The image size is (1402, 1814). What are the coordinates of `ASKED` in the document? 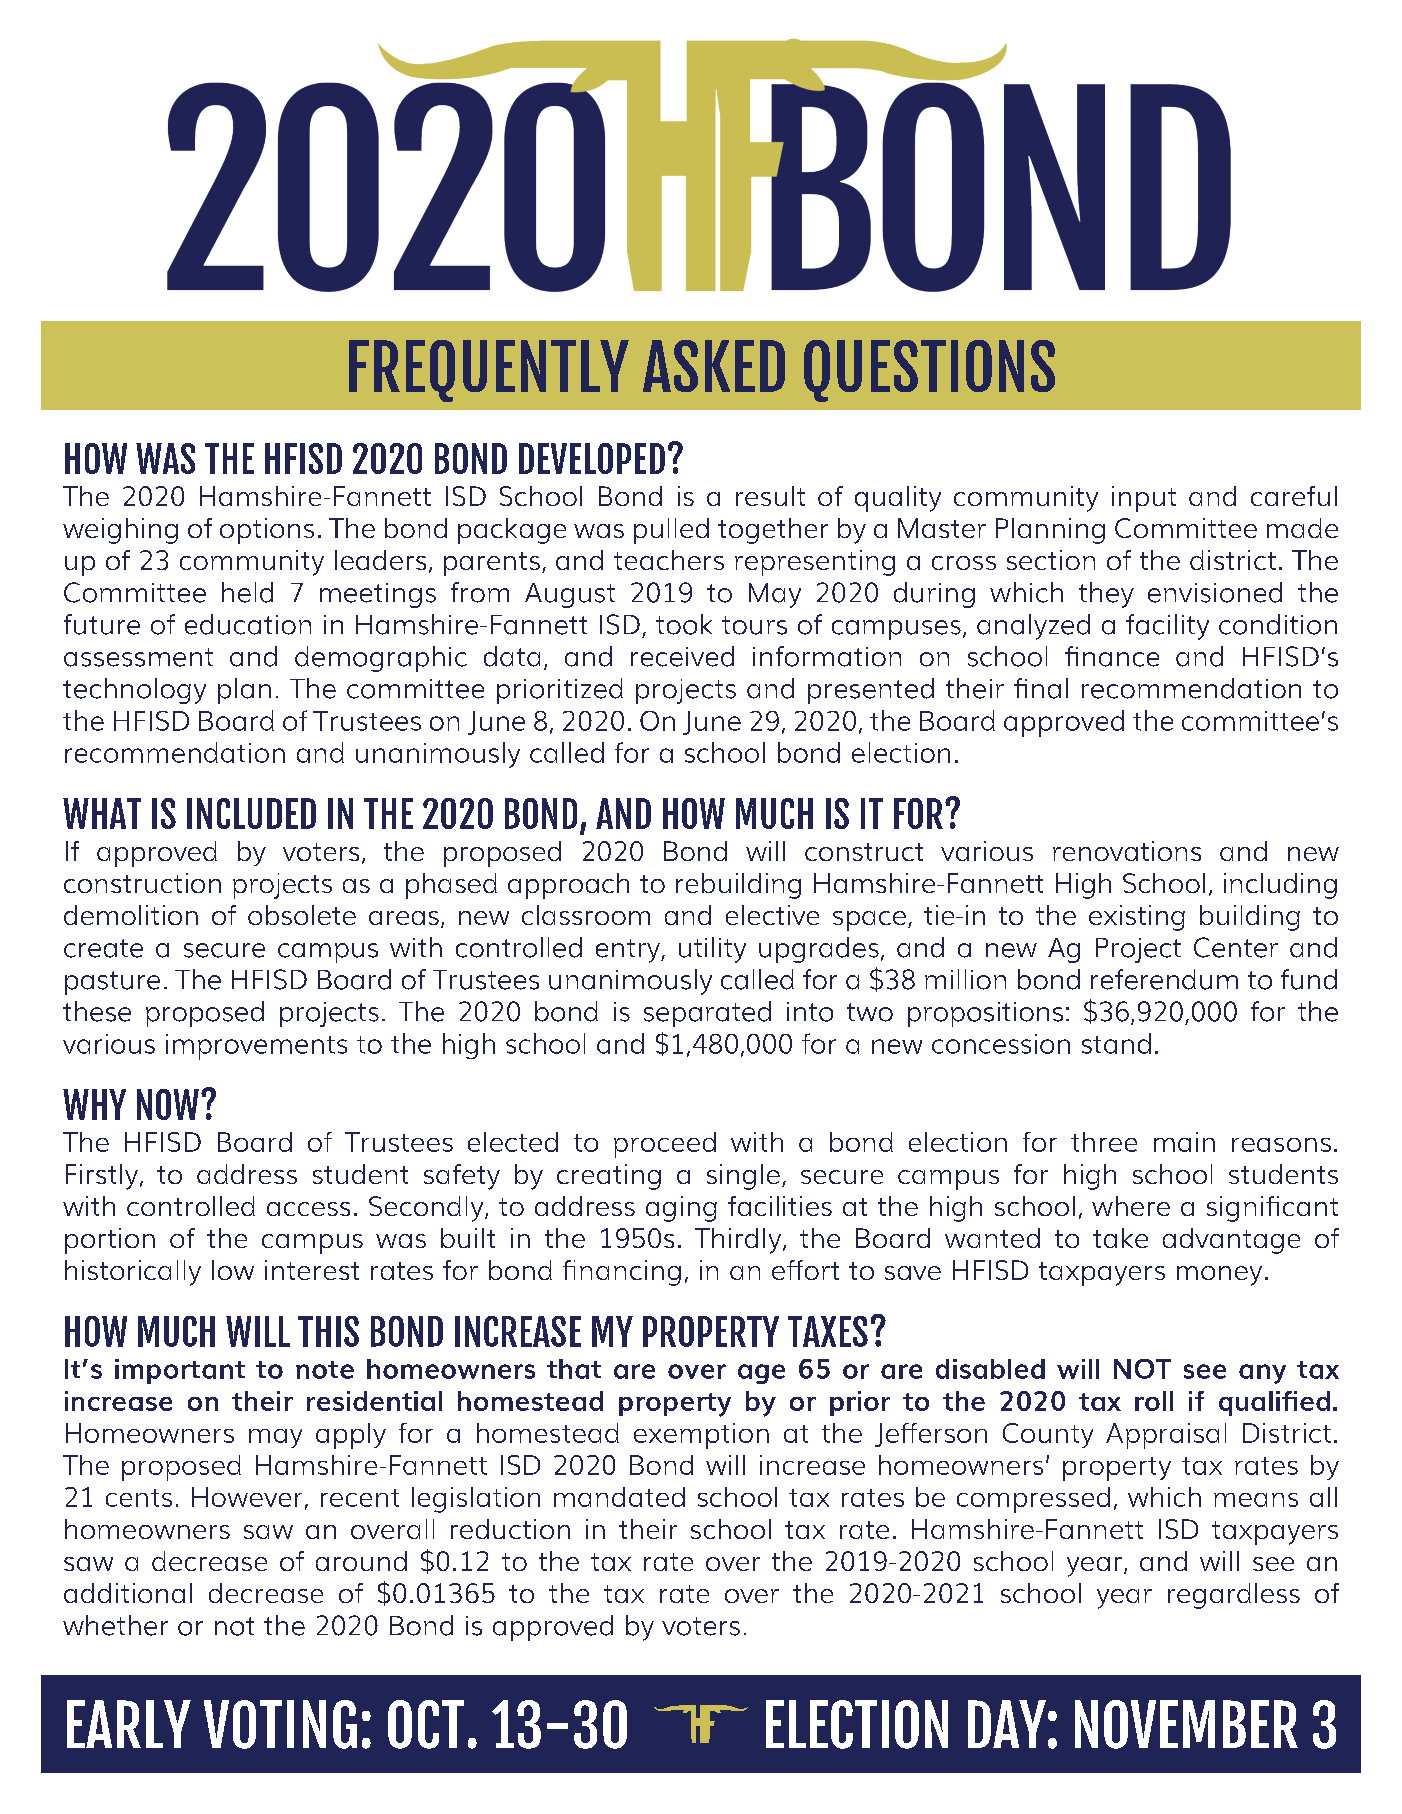 It's located at (714, 366).
